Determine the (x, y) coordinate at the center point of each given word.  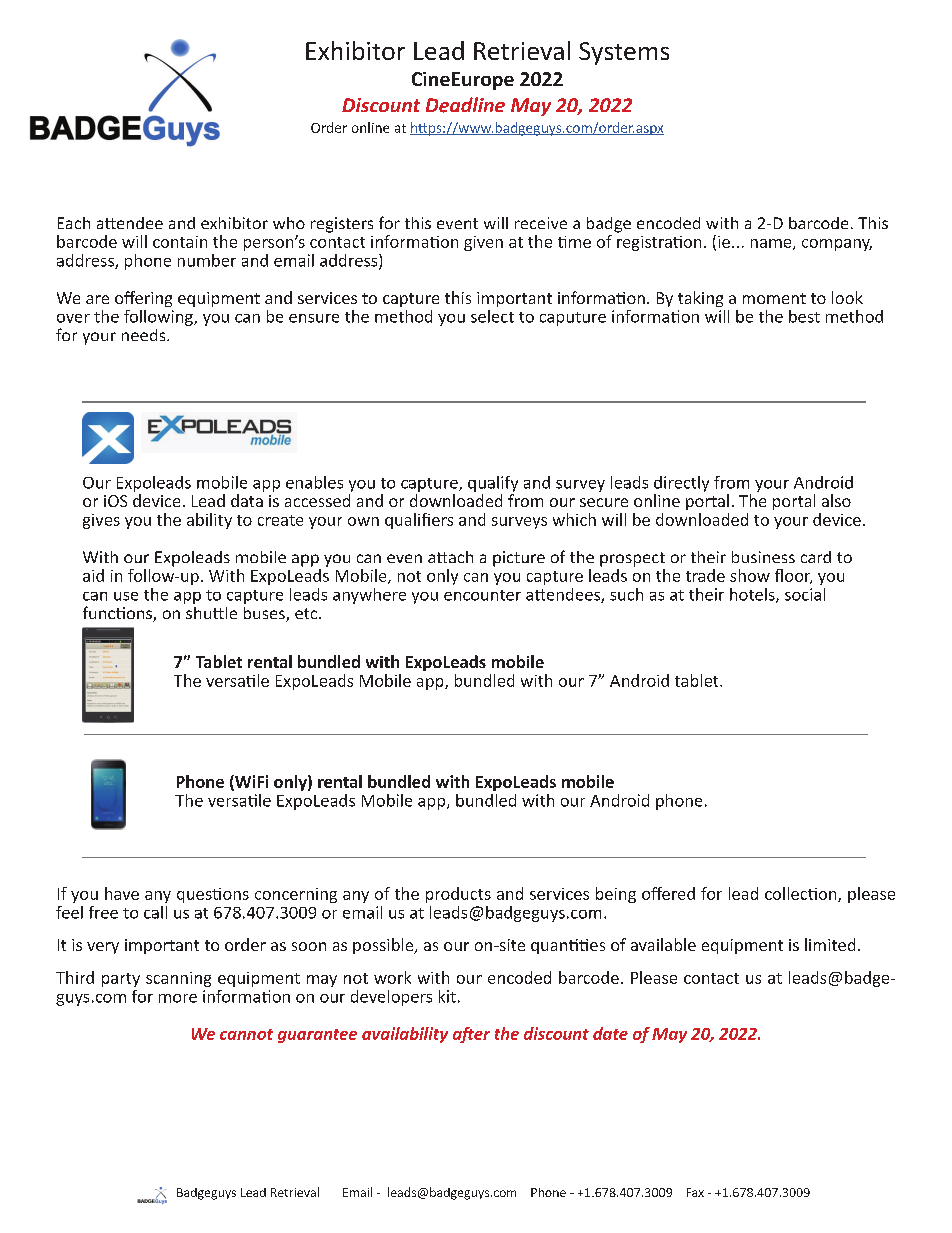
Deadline (465, 105)
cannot (246, 1034)
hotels (753, 595)
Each (74, 223)
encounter (482, 595)
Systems (624, 53)
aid (93, 575)
